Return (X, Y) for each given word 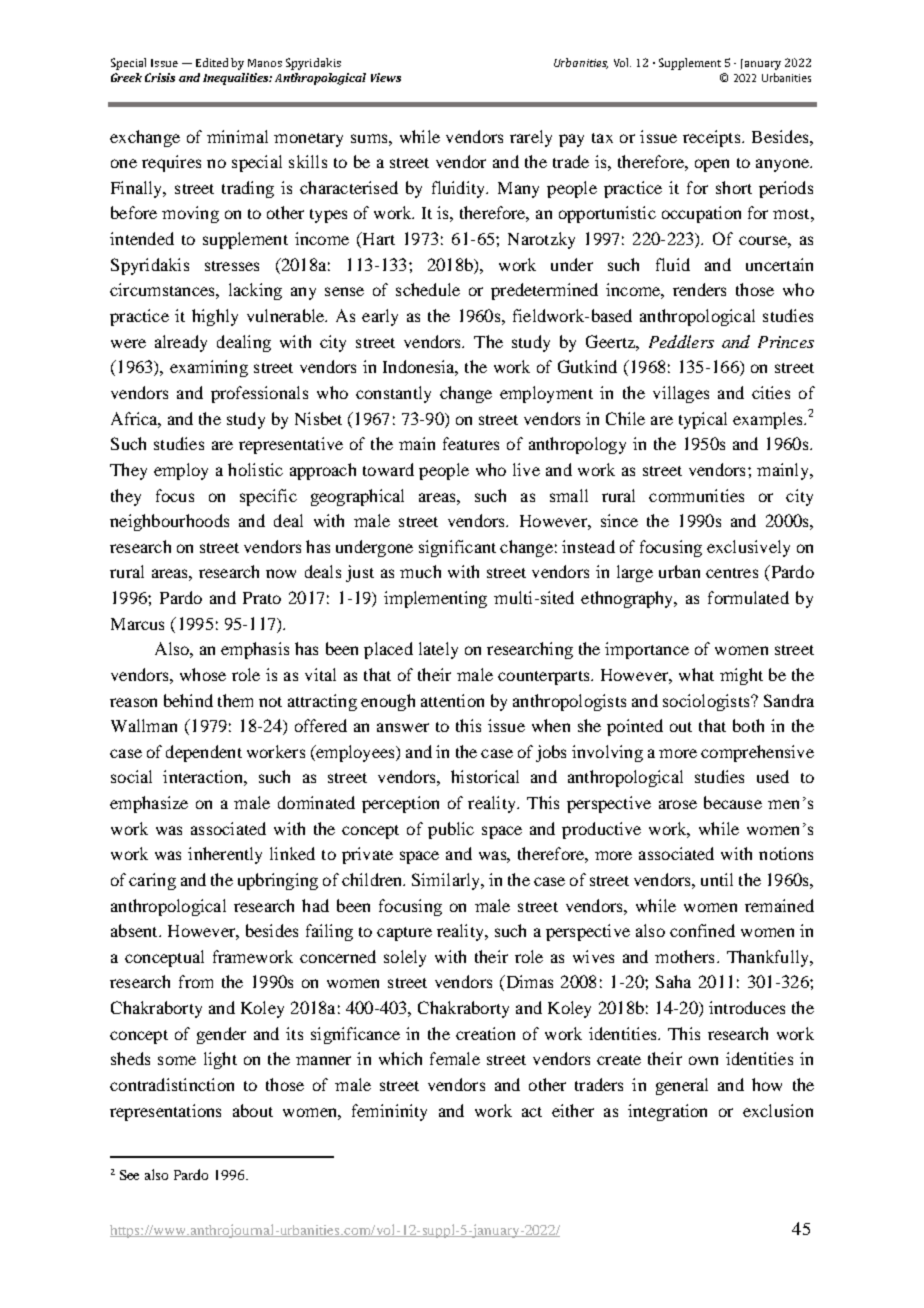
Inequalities (237, 79)
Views (386, 77)
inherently (225, 855)
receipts (713, 138)
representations (165, 1112)
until (717, 879)
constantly (393, 394)
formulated (748, 597)
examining (209, 368)
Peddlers (681, 341)
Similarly (447, 881)
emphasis (255, 650)
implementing (435, 599)
